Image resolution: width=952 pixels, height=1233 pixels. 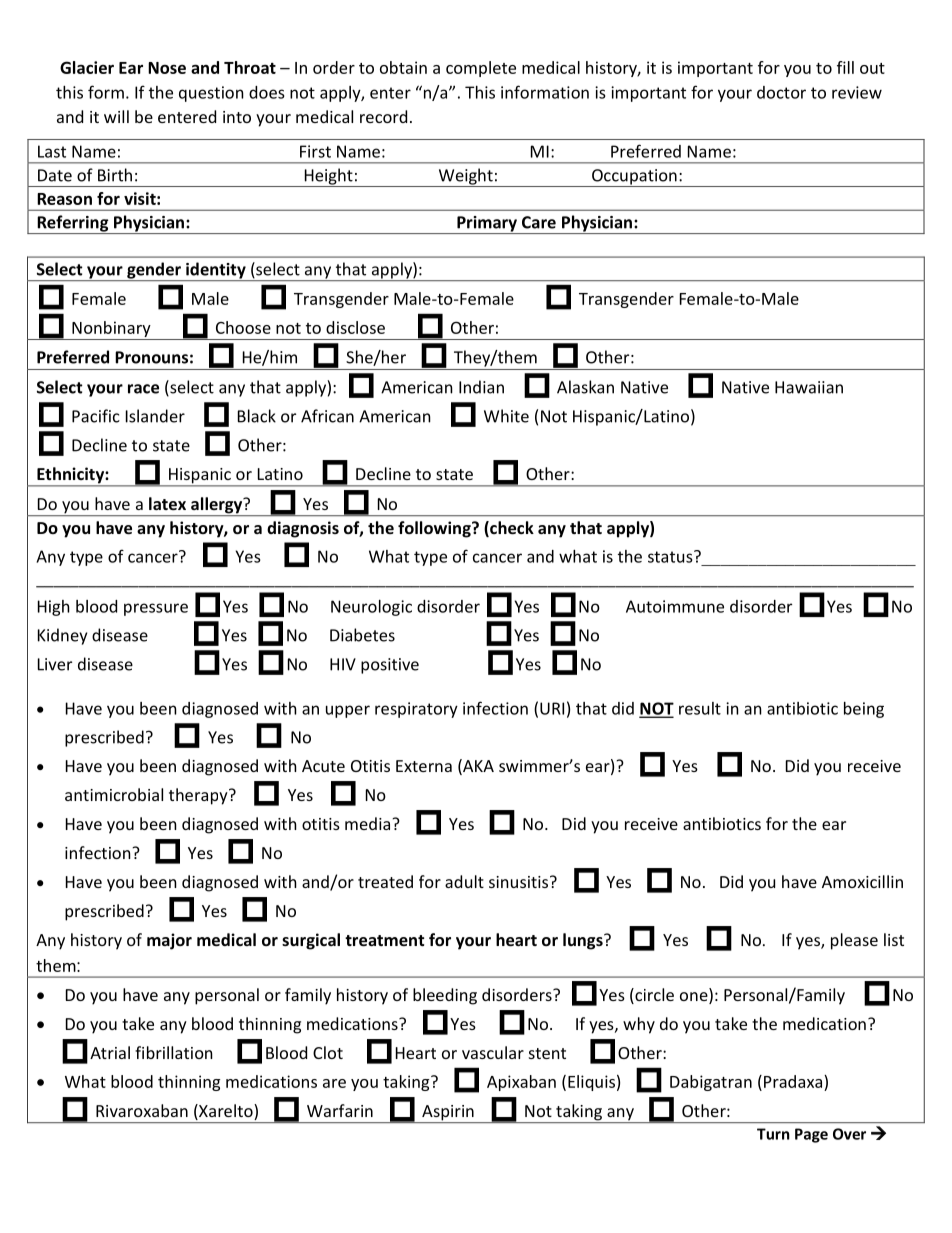 I want to click on Rivaroxaban, so click(x=142, y=1110).
